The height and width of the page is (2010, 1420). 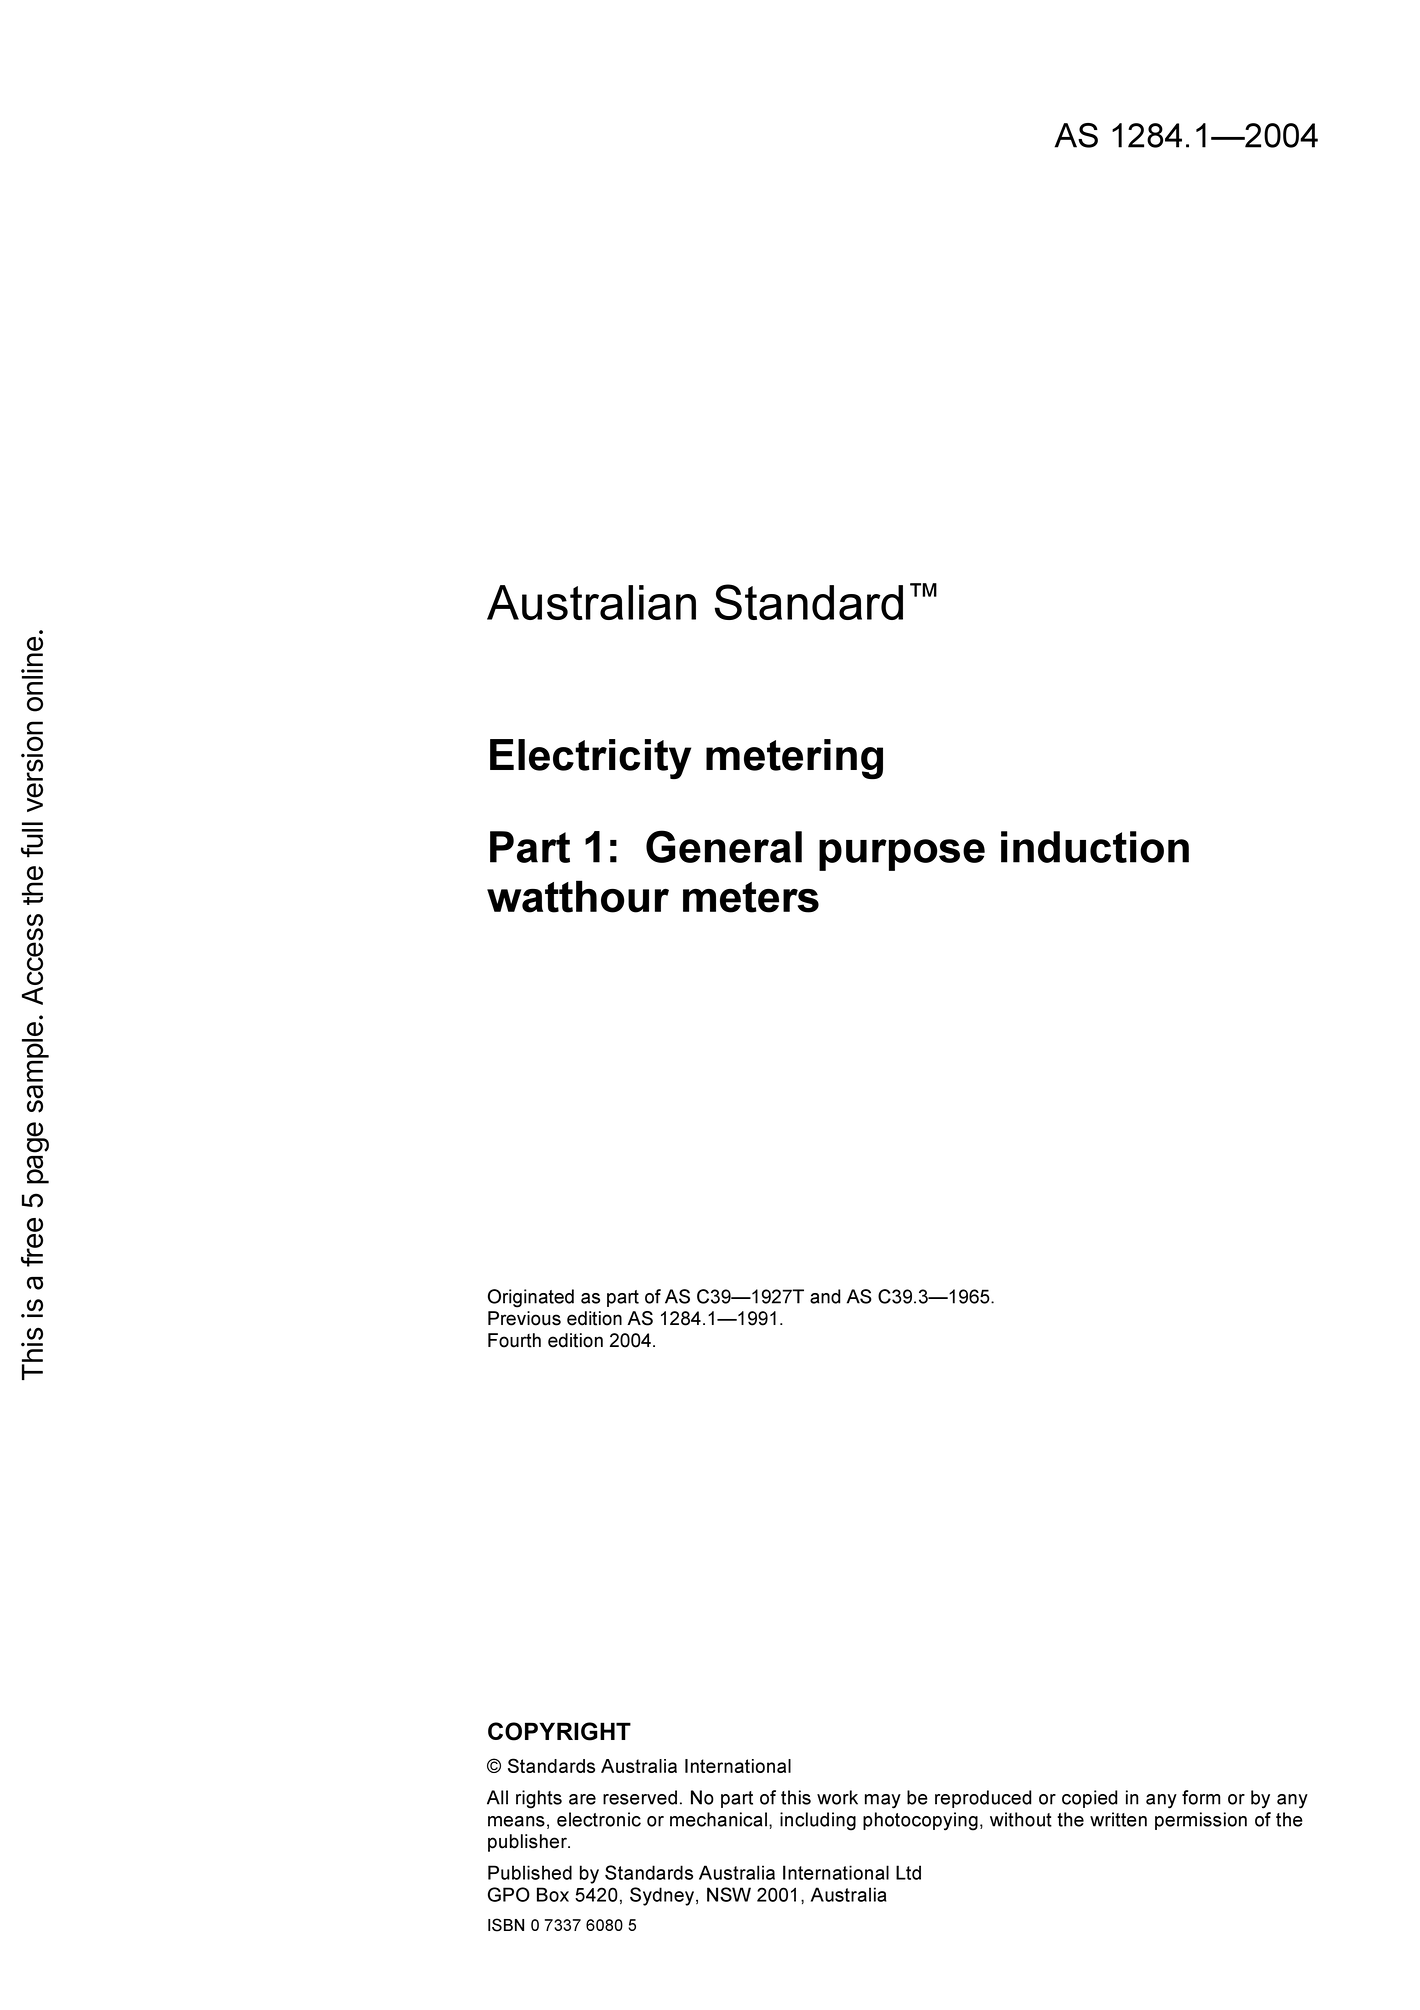 I want to click on are, so click(x=582, y=1799).
